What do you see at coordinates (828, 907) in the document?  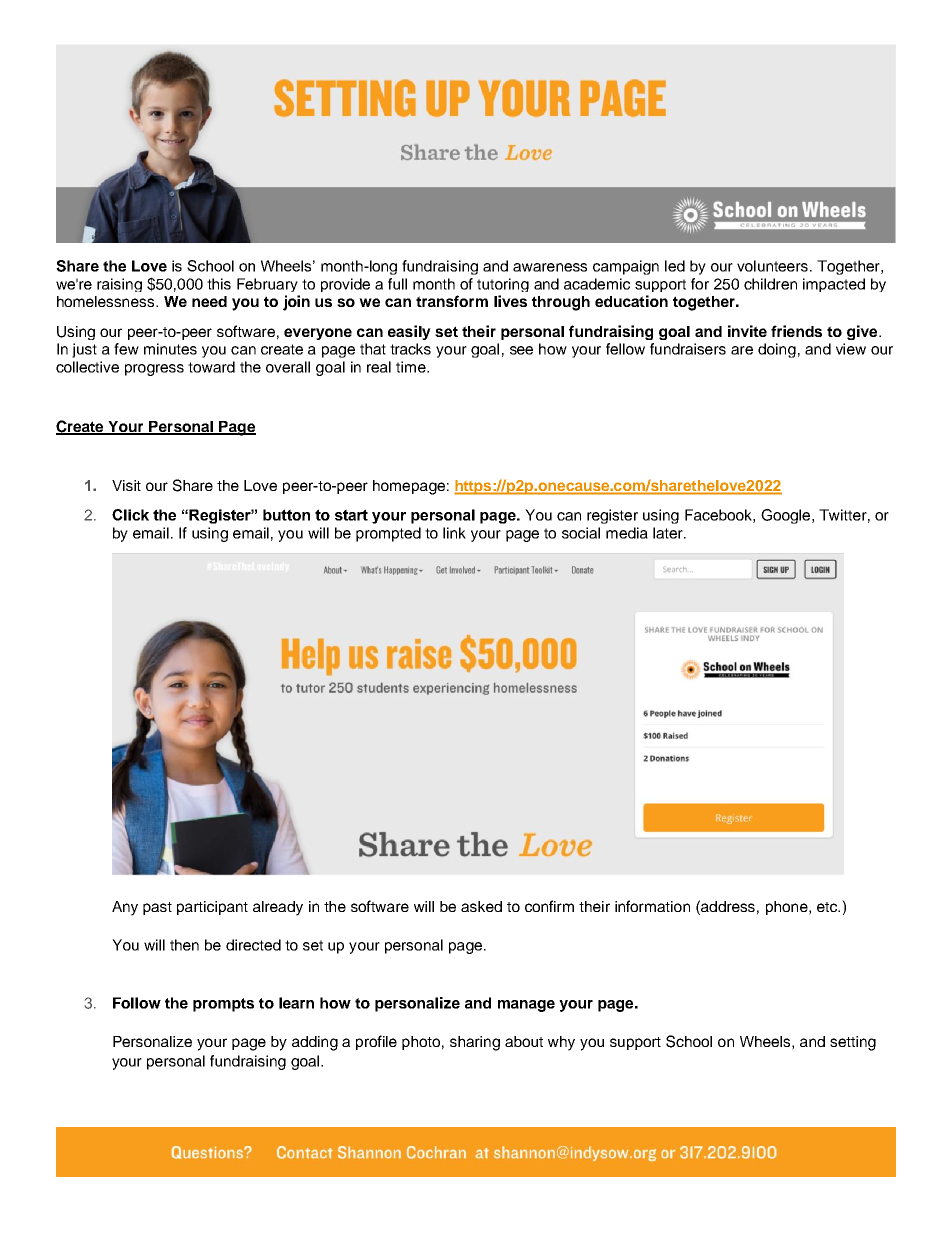 I see `etc` at bounding box center [828, 907].
